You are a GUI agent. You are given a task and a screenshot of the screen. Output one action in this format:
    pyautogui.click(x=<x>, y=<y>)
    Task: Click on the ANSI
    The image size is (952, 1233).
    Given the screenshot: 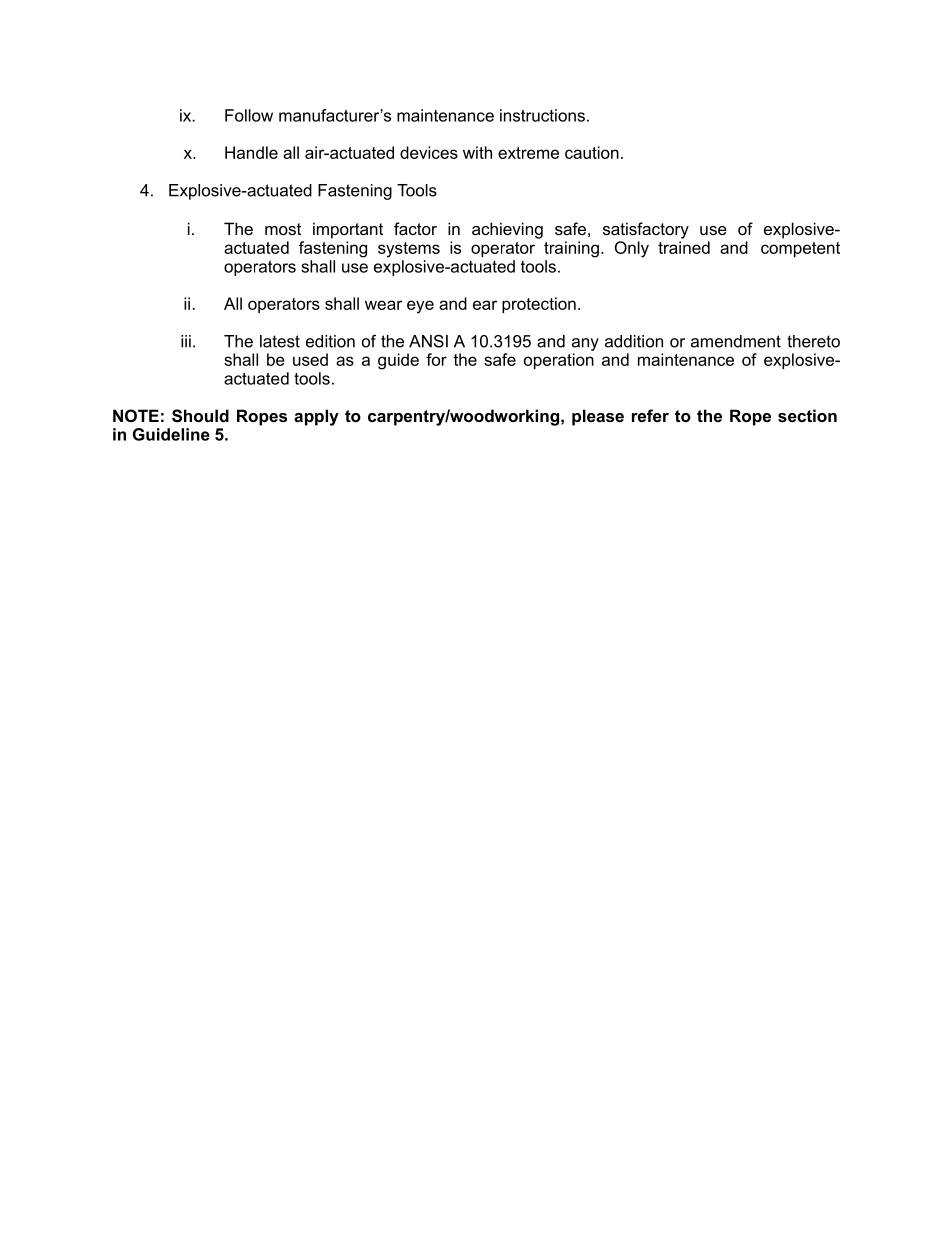 What is the action you would take?
    pyautogui.click(x=428, y=341)
